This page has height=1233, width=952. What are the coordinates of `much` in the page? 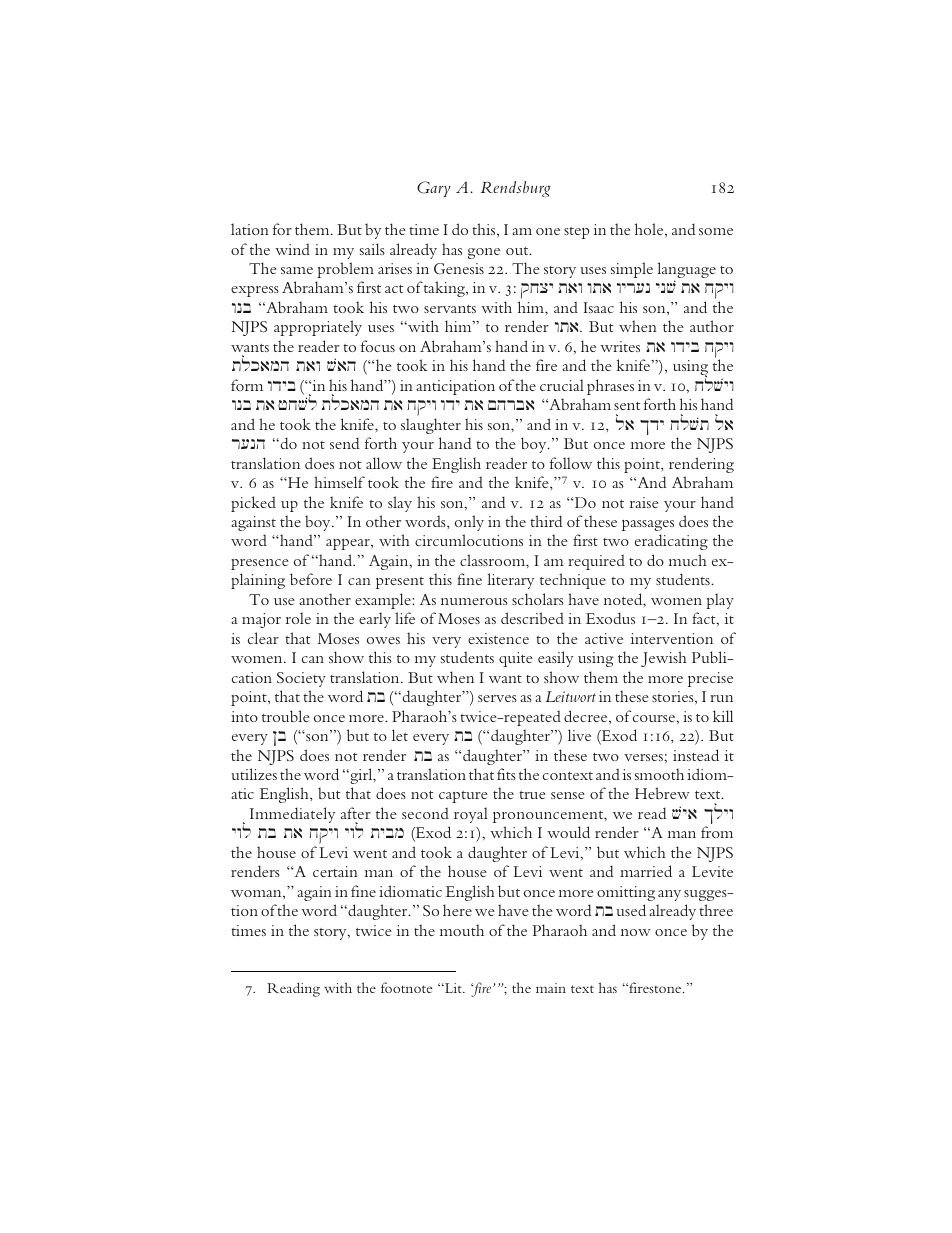 It's located at (688, 560).
